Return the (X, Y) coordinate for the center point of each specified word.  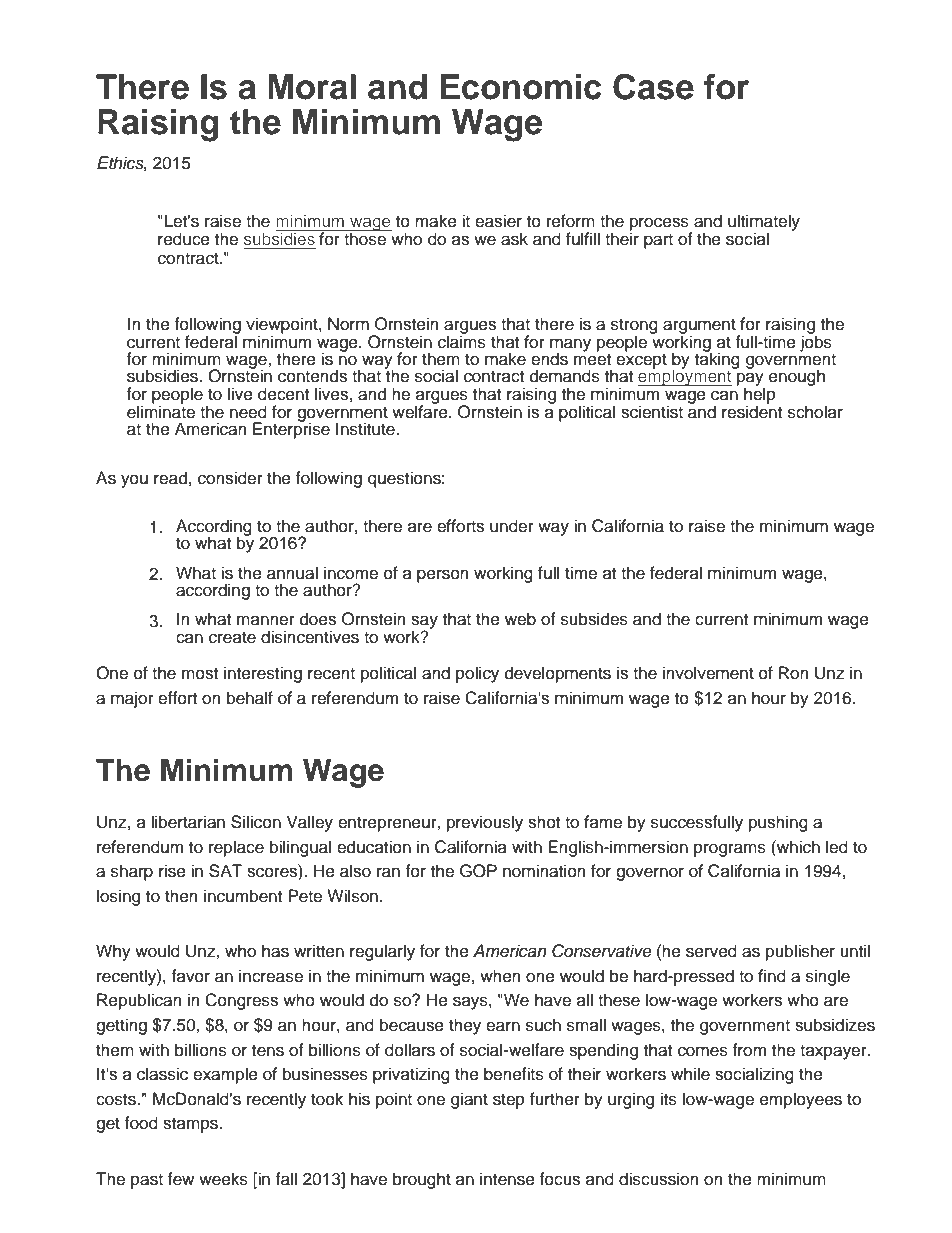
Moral (312, 87)
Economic (521, 87)
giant (469, 1100)
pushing (778, 823)
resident (752, 411)
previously (485, 823)
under (512, 526)
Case (653, 86)
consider (230, 478)
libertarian (188, 822)
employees (801, 1100)
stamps (191, 1125)
